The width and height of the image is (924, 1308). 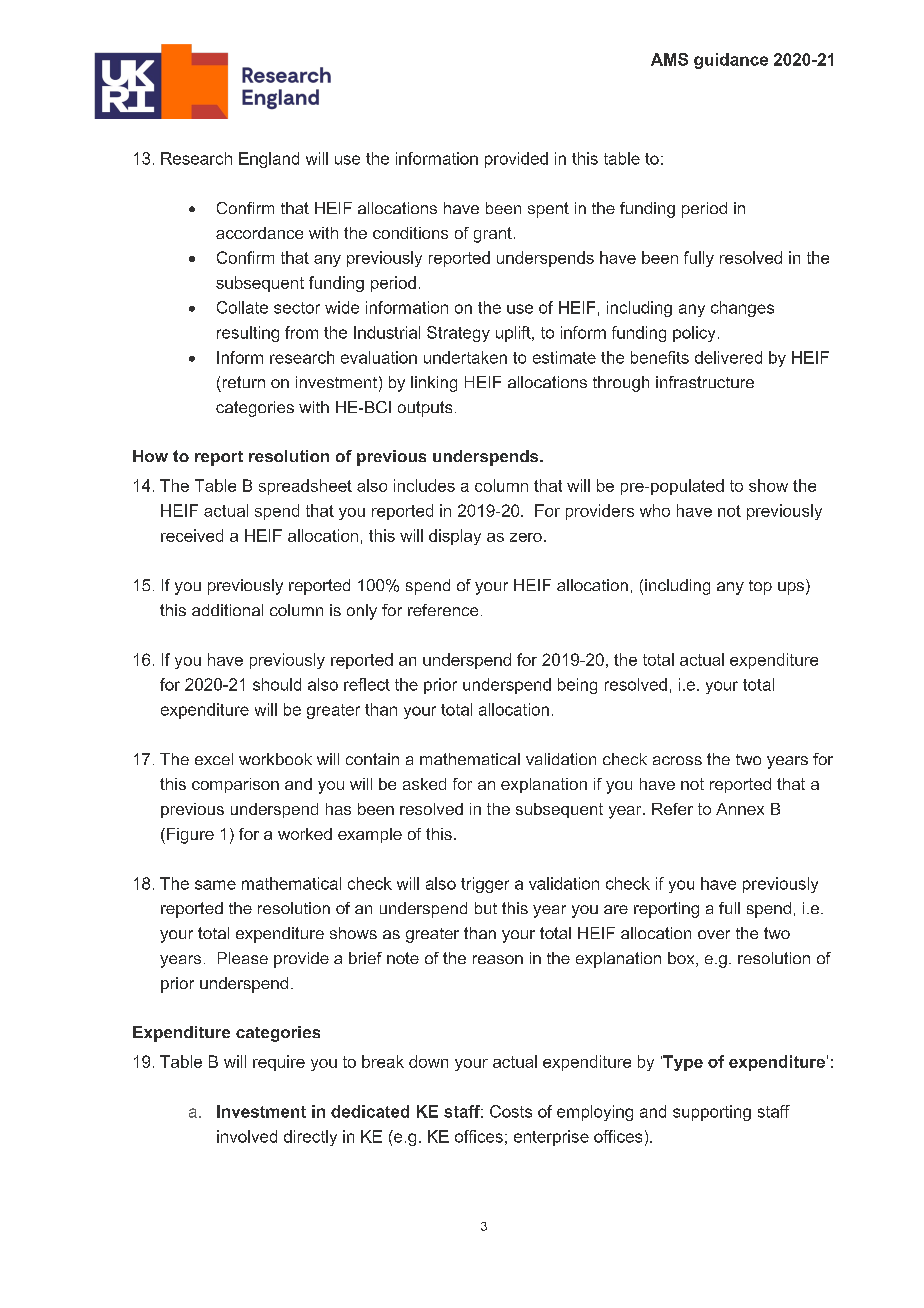 What do you see at coordinates (247, 1136) in the image?
I see `involved` at bounding box center [247, 1136].
